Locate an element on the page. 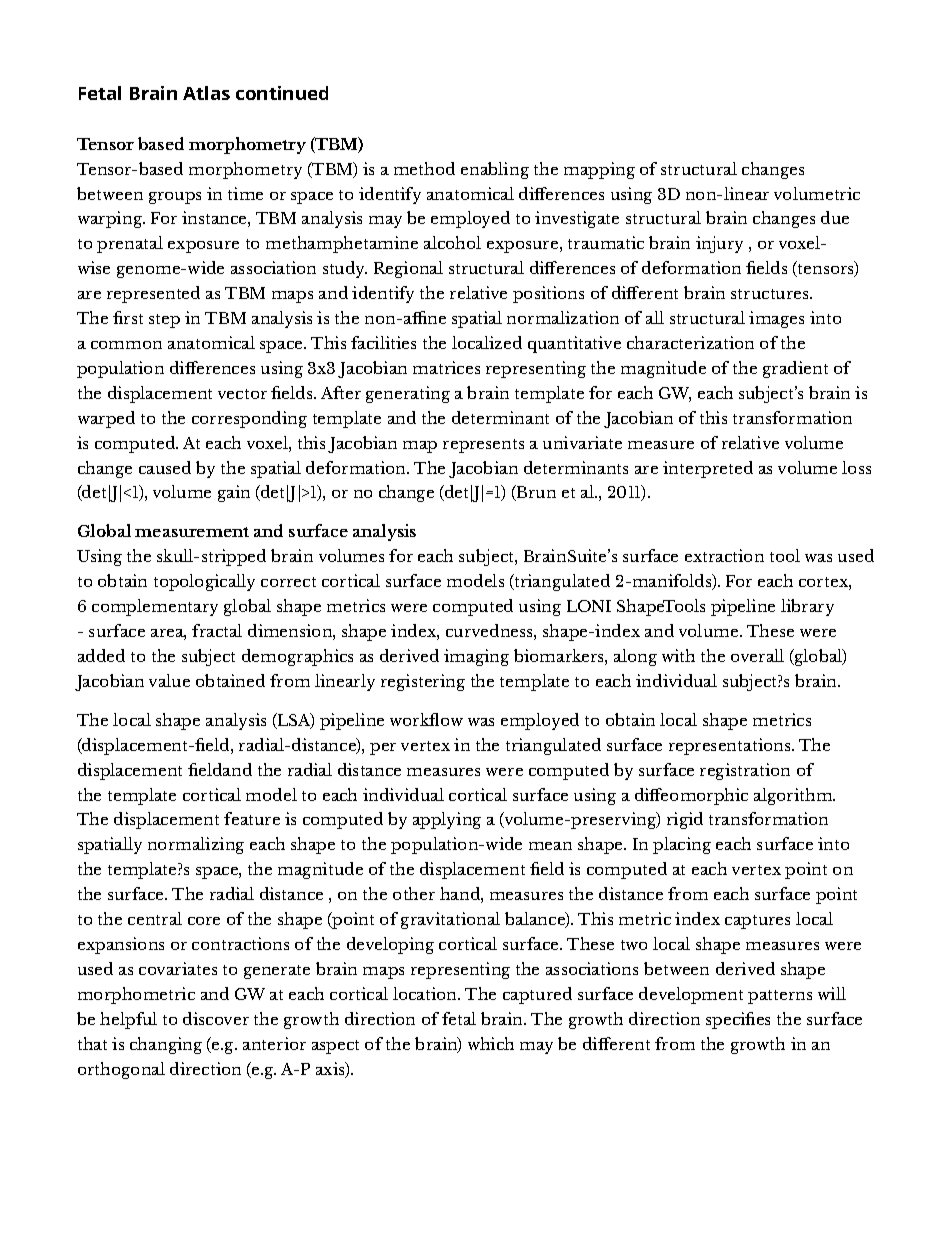 The image size is (952, 1233). normalizing is located at coordinates (196, 845).
